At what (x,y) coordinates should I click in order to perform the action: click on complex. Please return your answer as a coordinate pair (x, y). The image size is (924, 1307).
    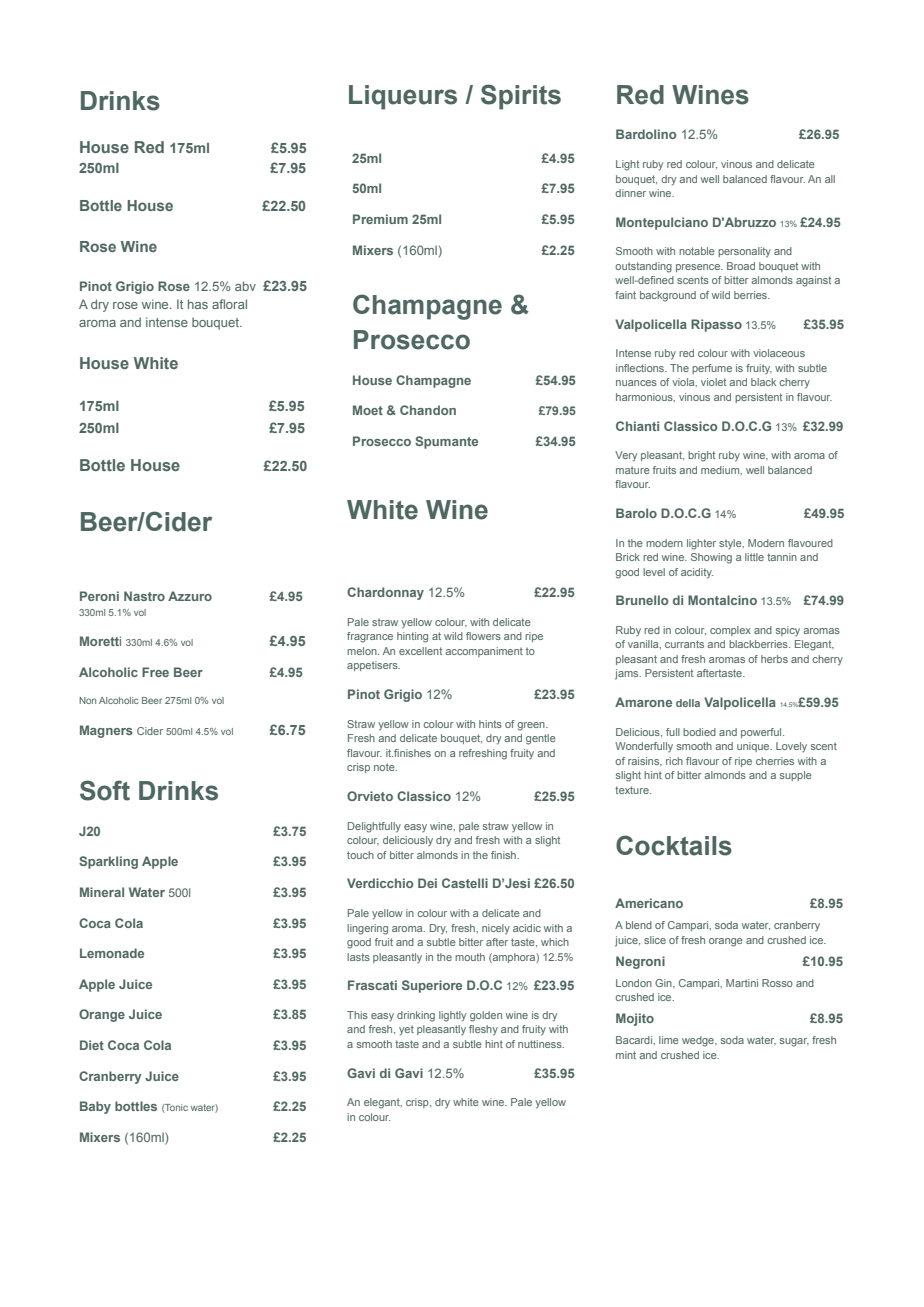
    Looking at the image, I should click on (730, 631).
